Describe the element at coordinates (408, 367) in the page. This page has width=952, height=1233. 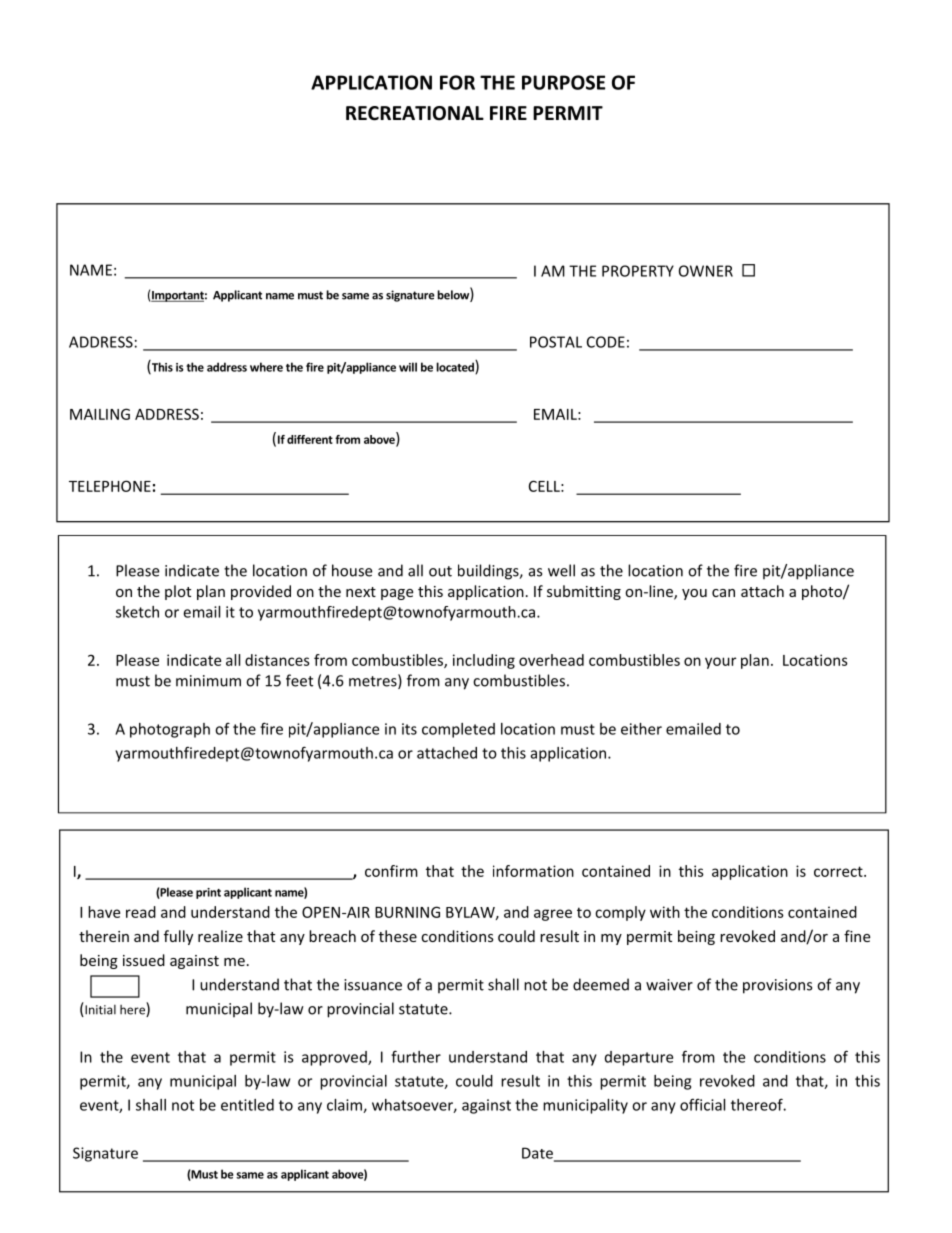
I see `will` at that location.
